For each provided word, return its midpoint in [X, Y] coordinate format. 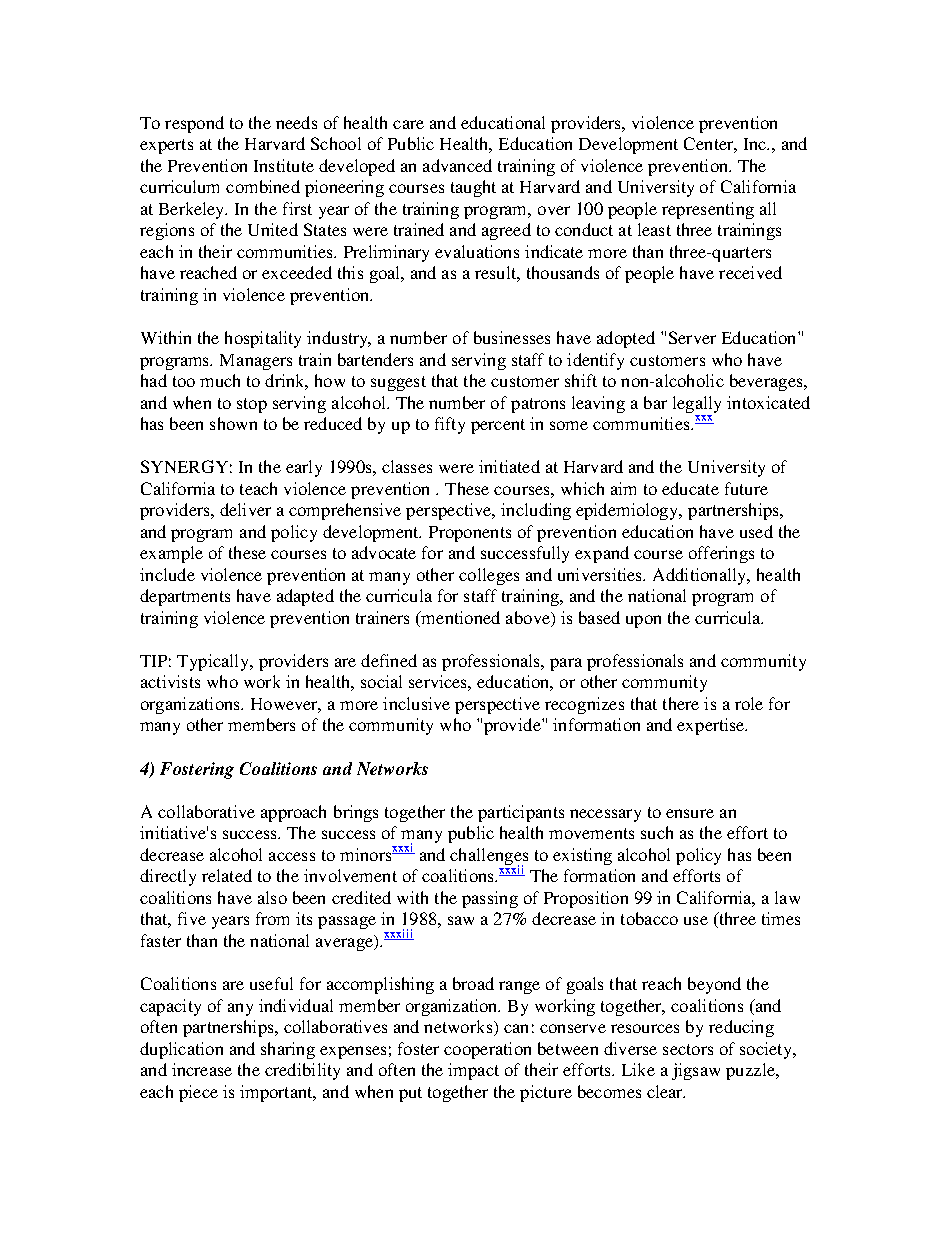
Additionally [701, 576]
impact [473, 1071]
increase [202, 1069]
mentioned [460, 617]
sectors [688, 1049]
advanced [457, 165]
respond [194, 124]
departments [185, 597]
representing [708, 210]
